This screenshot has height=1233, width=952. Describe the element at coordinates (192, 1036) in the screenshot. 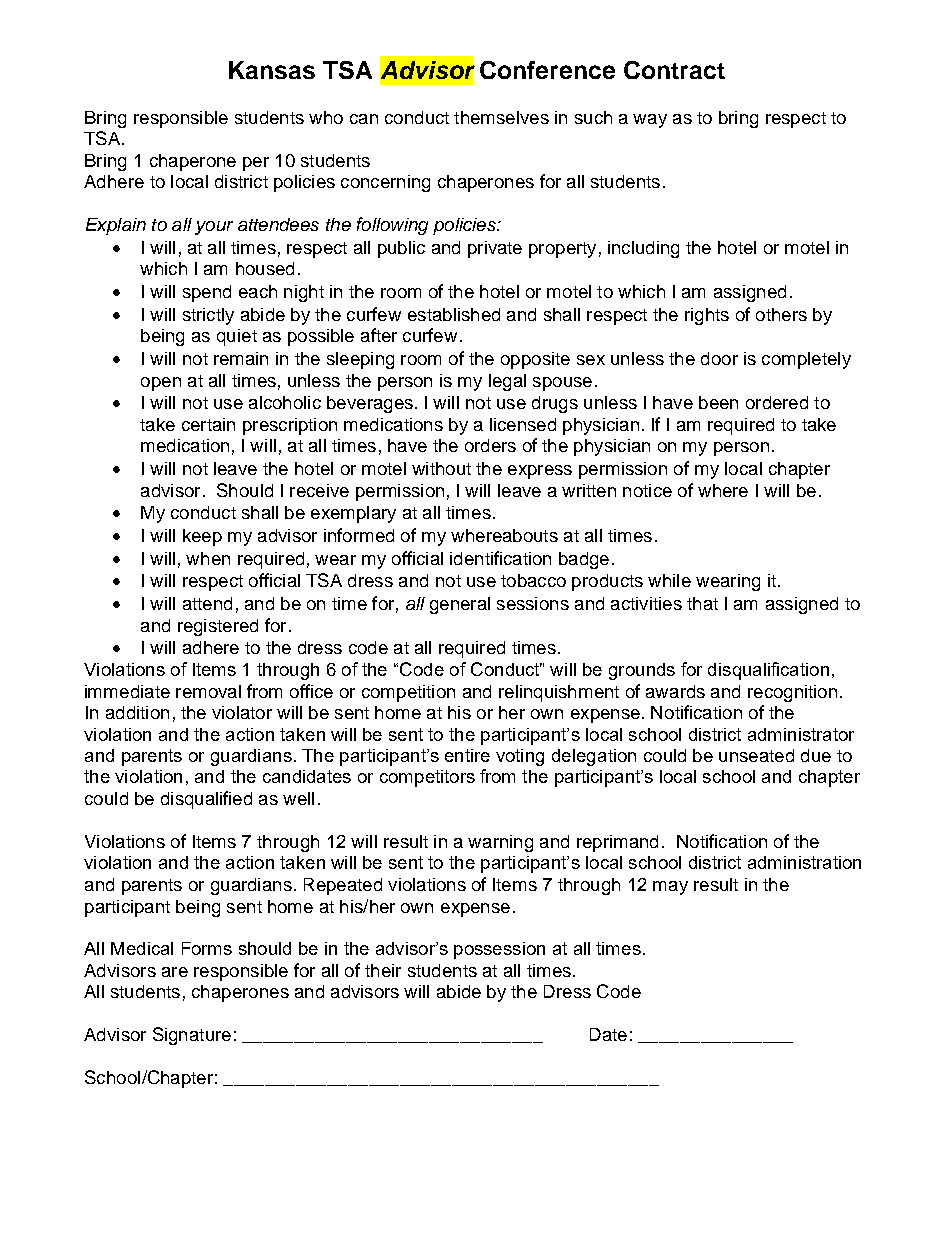

I see `Signature` at that location.
